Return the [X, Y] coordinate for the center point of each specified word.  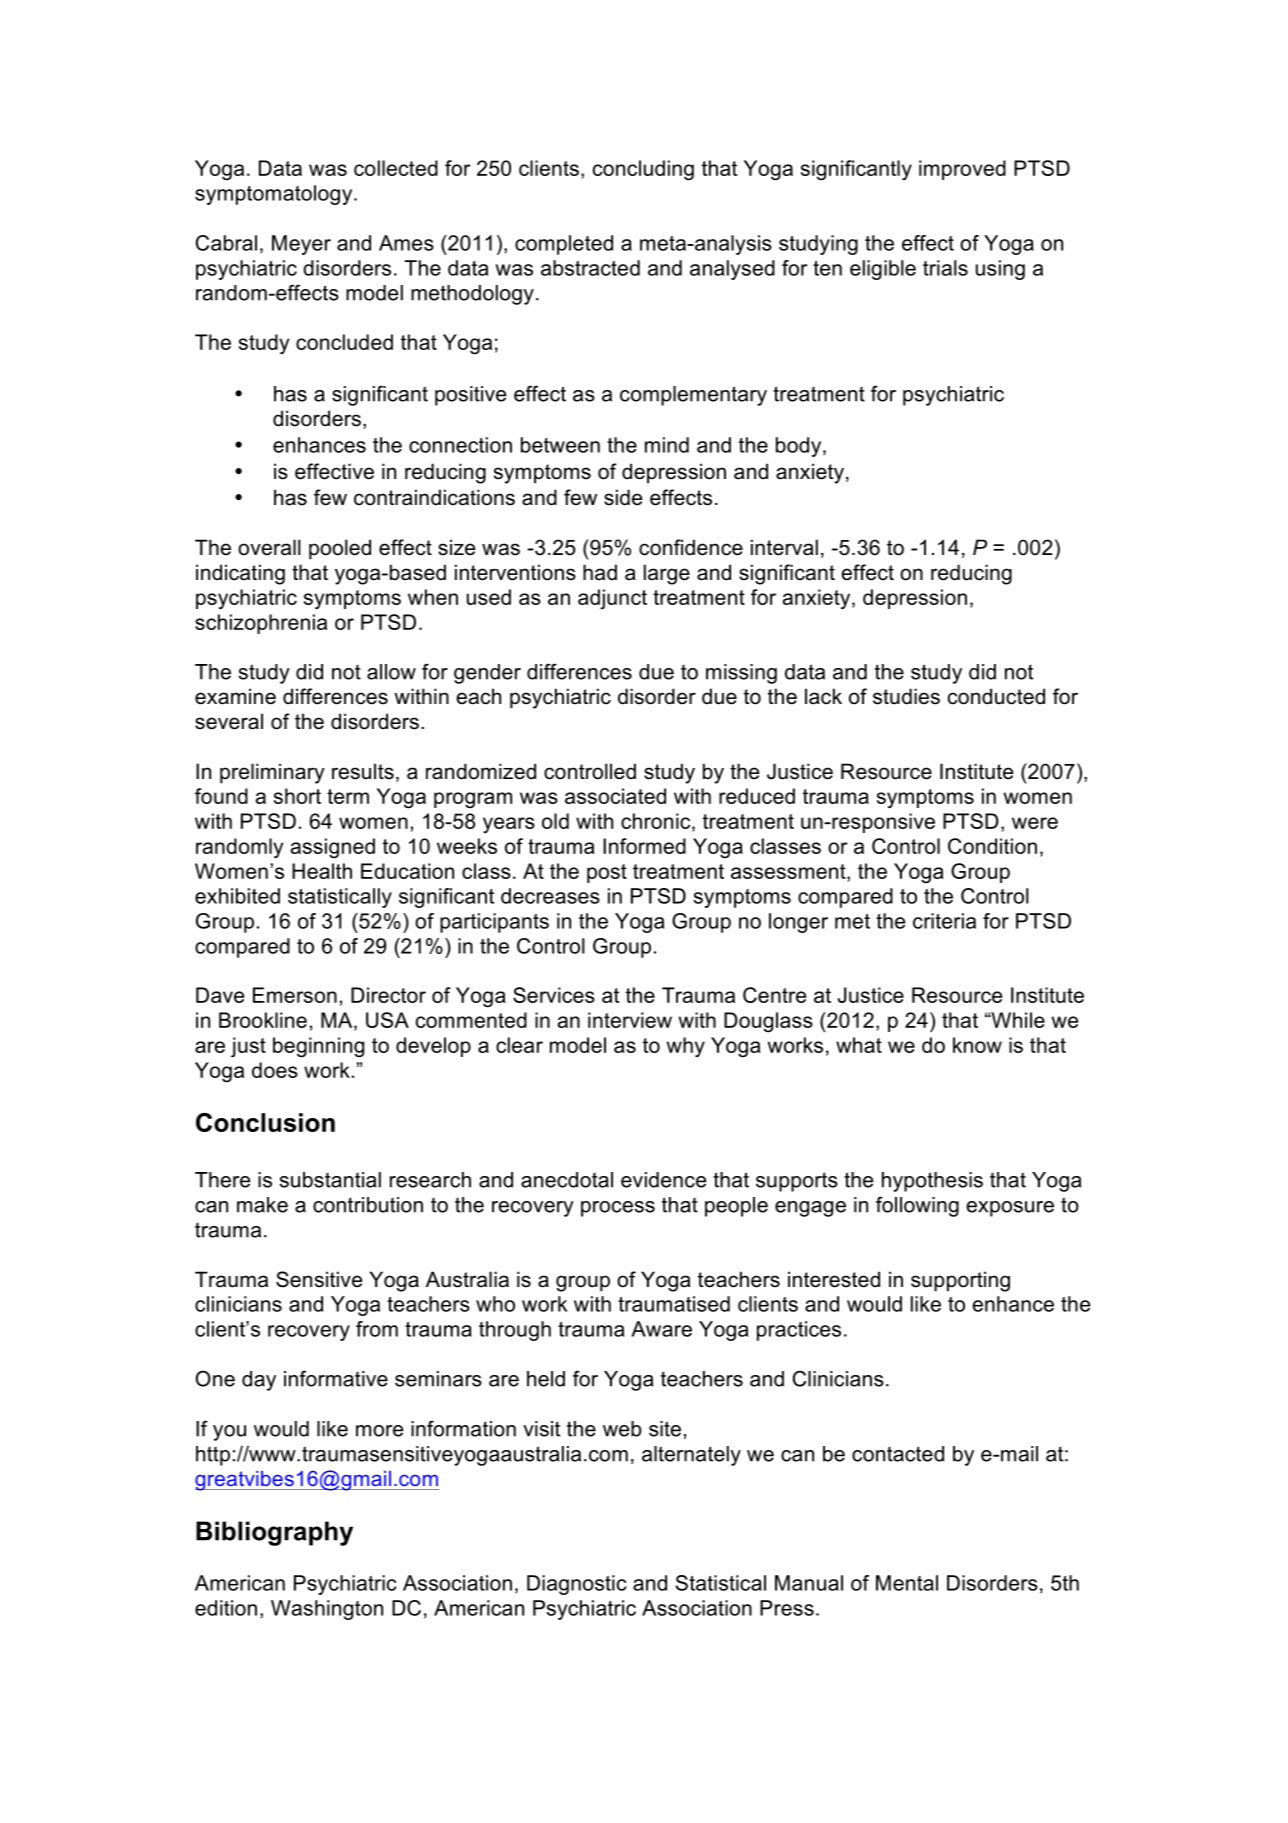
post [607, 873]
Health [322, 871]
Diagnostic [577, 1585]
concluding [643, 170]
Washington [327, 1610]
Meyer [301, 245]
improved [962, 170]
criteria [944, 921]
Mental [907, 1583]
